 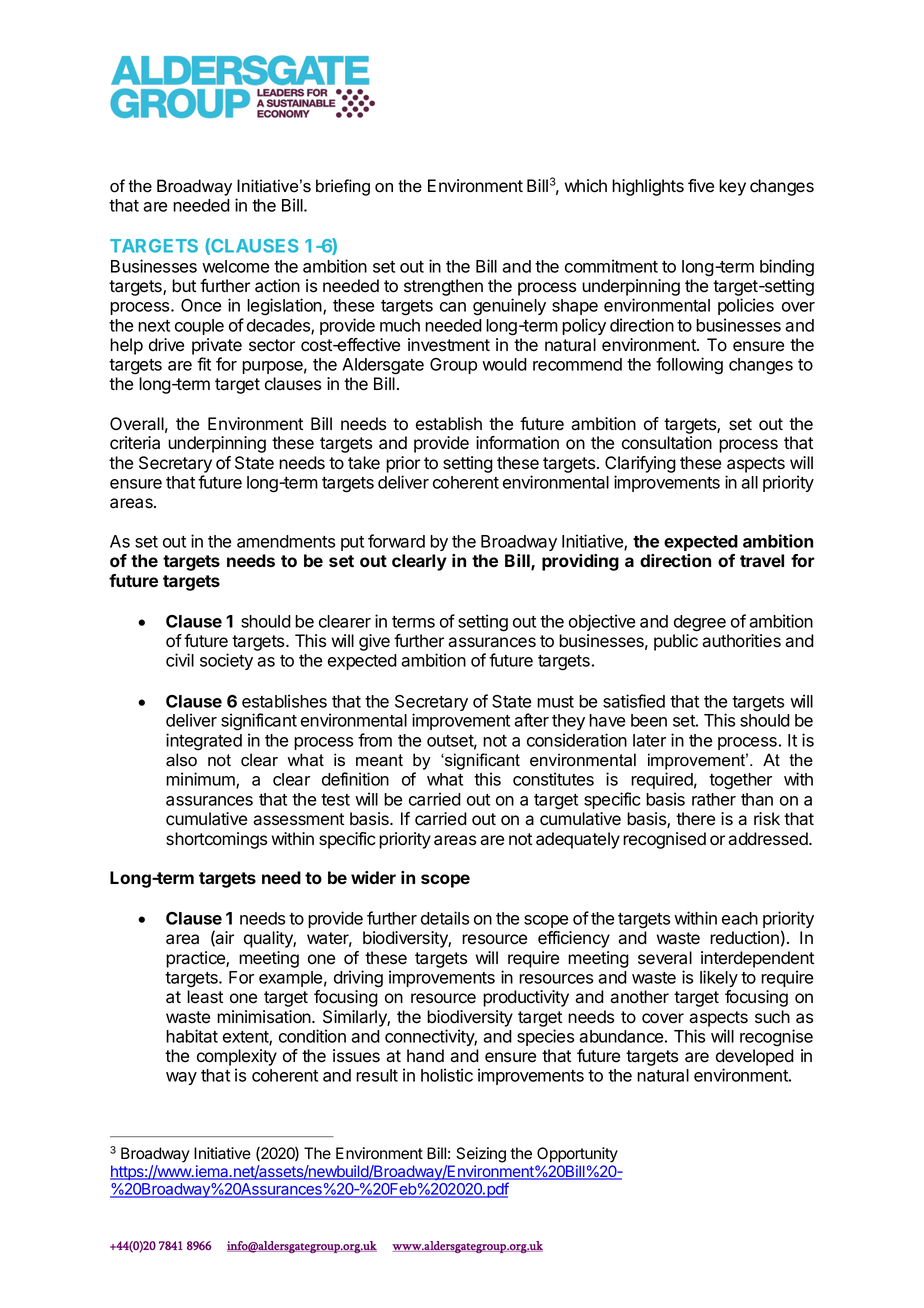 I want to click on strengthen, so click(x=443, y=287).
